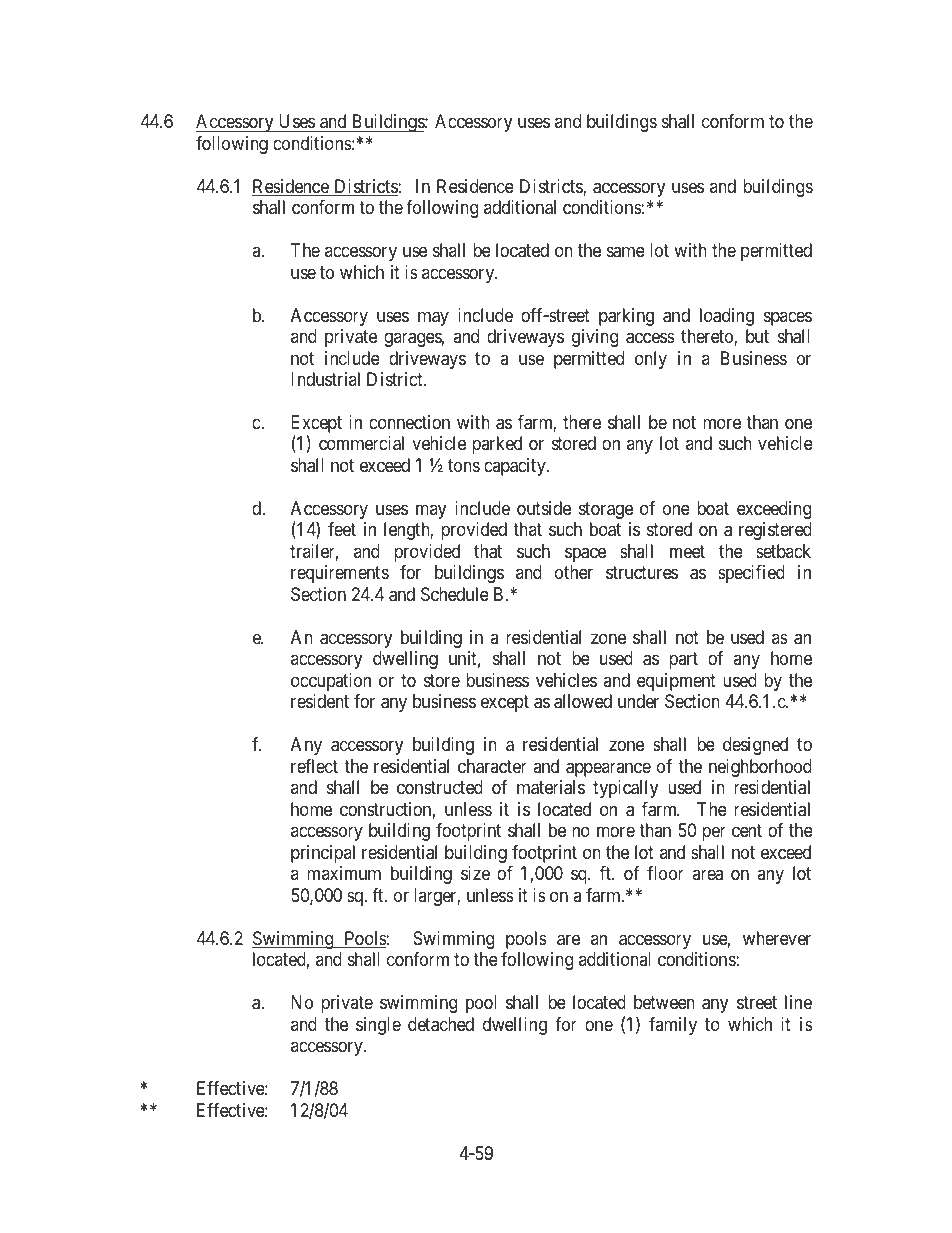 This screenshot has width=952, height=1233. Describe the element at coordinates (683, 661) in the screenshot. I see `part` at that location.
